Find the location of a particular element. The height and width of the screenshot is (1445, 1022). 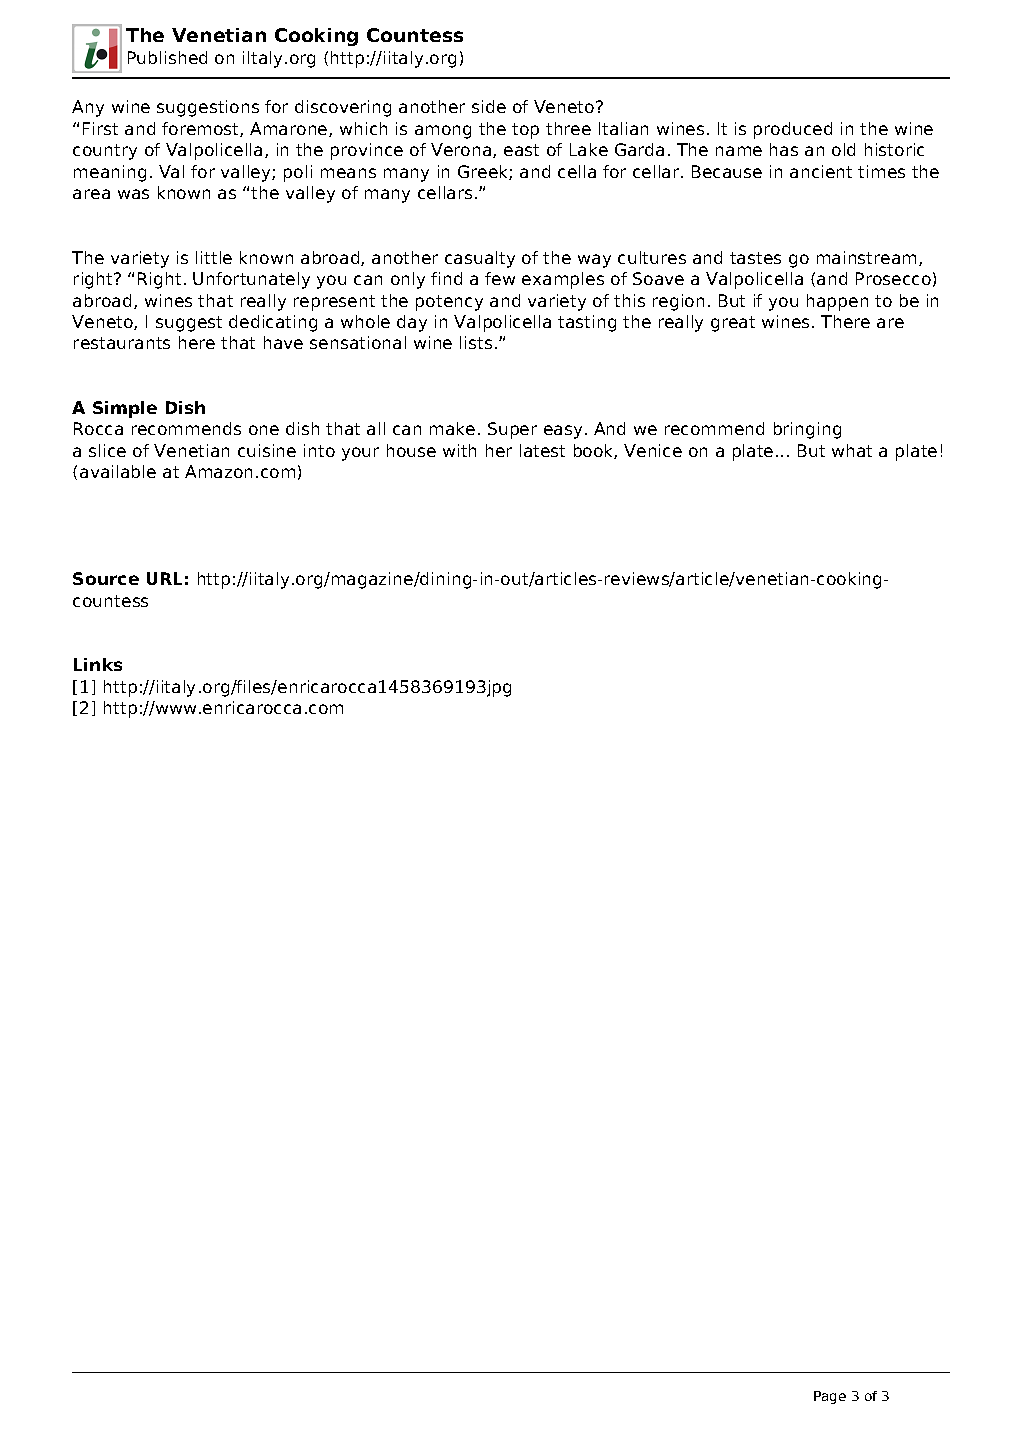

Published is located at coordinates (167, 57).
